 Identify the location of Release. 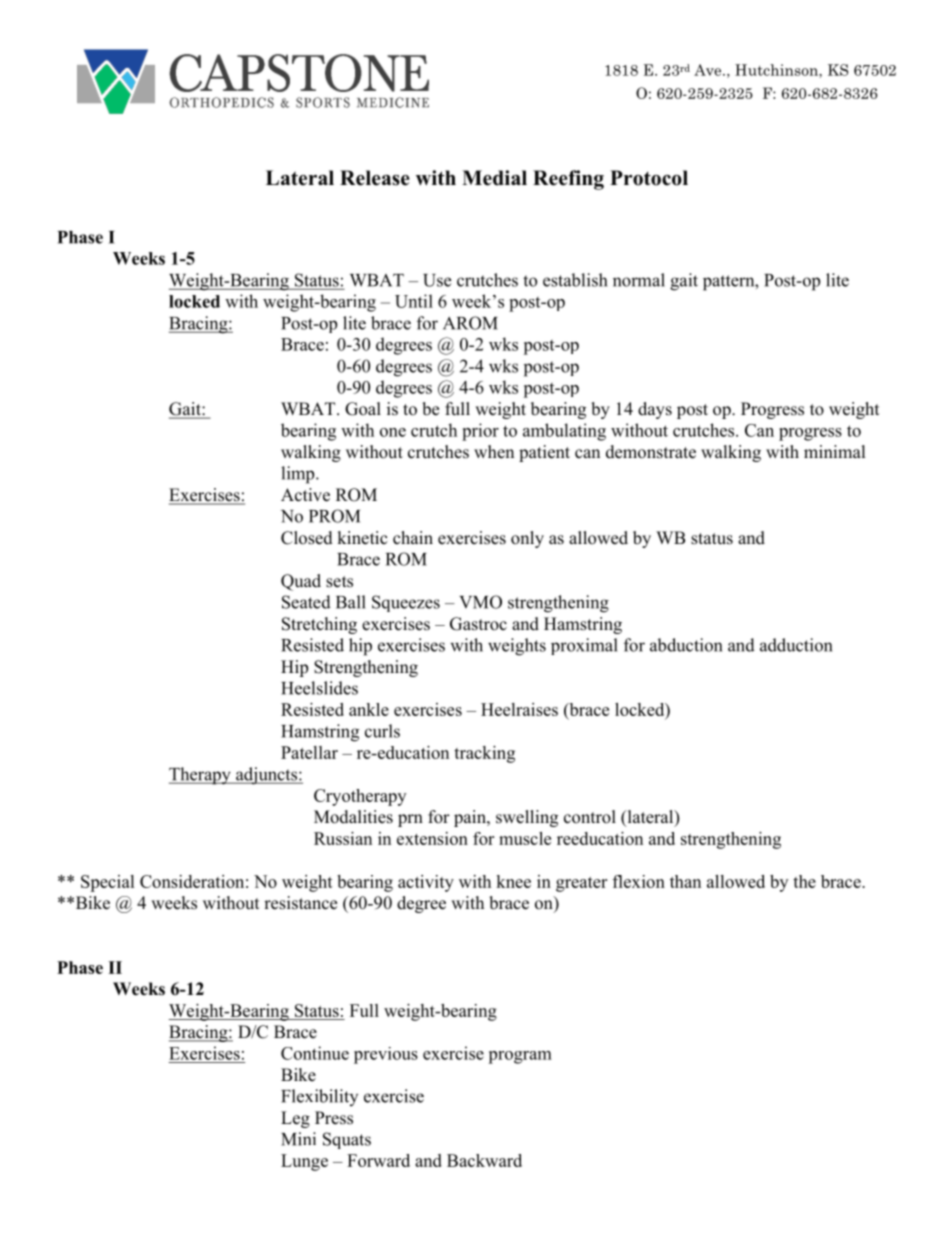
(375, 178).
